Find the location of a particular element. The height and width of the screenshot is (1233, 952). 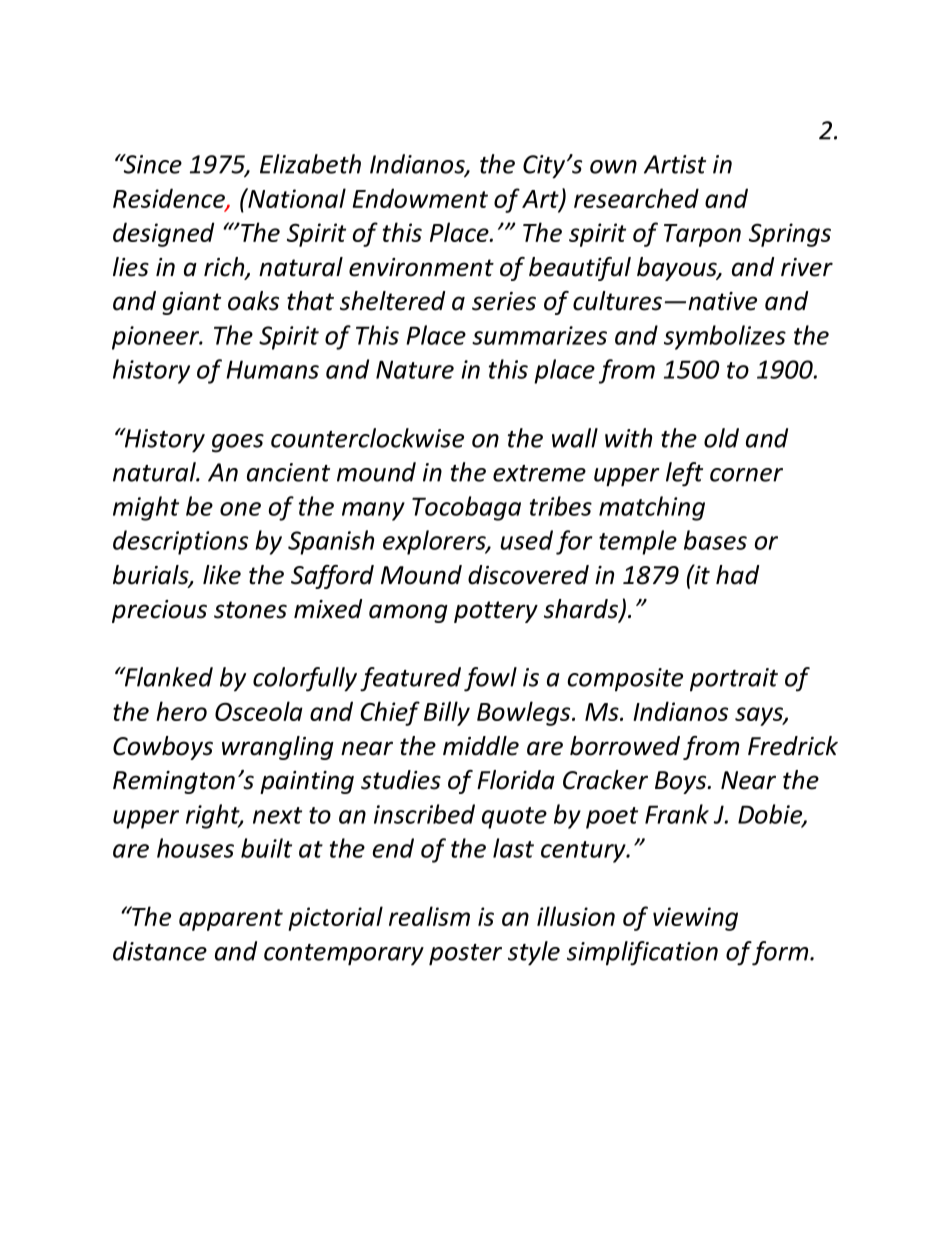

Residence is located at coordinates (170, 199).
